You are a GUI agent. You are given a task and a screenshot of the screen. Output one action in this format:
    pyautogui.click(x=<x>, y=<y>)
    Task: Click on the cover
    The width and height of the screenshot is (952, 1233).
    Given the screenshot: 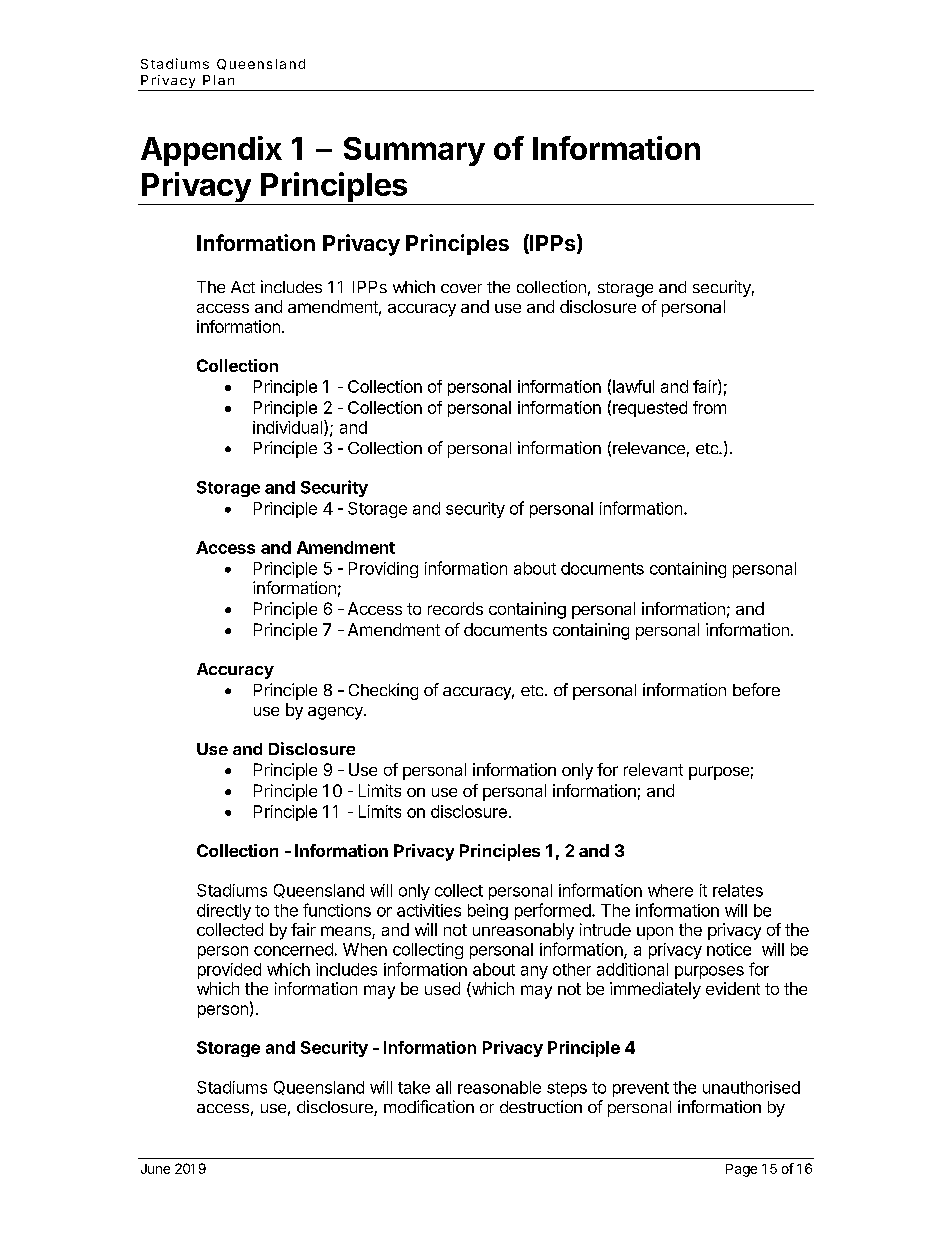 What is the action you would take?
    pyautogui.click(x=461, y=288)
